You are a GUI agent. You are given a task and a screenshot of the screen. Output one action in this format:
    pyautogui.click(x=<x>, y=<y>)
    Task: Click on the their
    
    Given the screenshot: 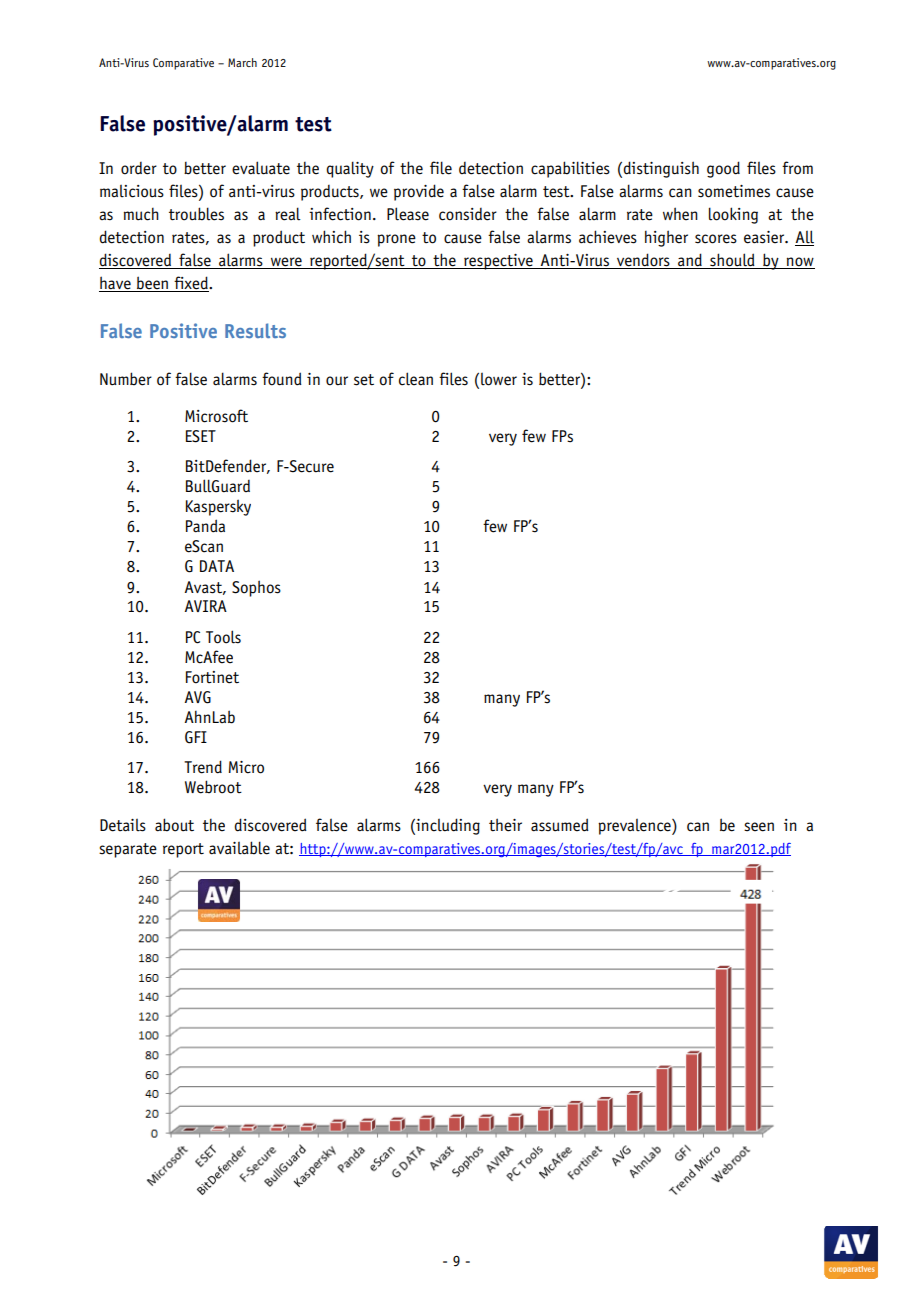 What is the action you would take?
    pyautogui.click(x=505, y=825)
